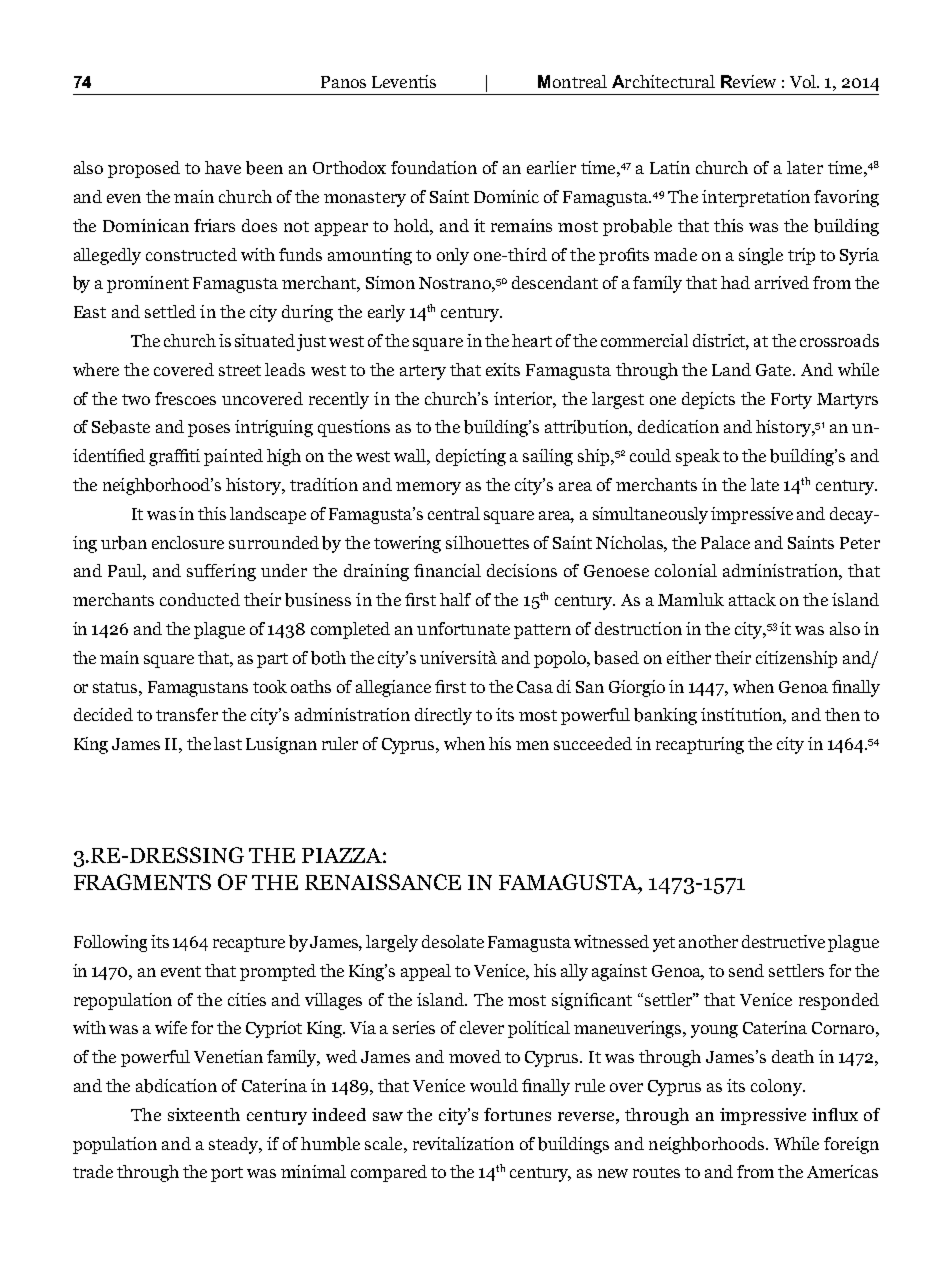 The height and width of the image is (1267, 952). Describe the element at coordinates (782, 282) in the image. I see `arrived` at that location.
